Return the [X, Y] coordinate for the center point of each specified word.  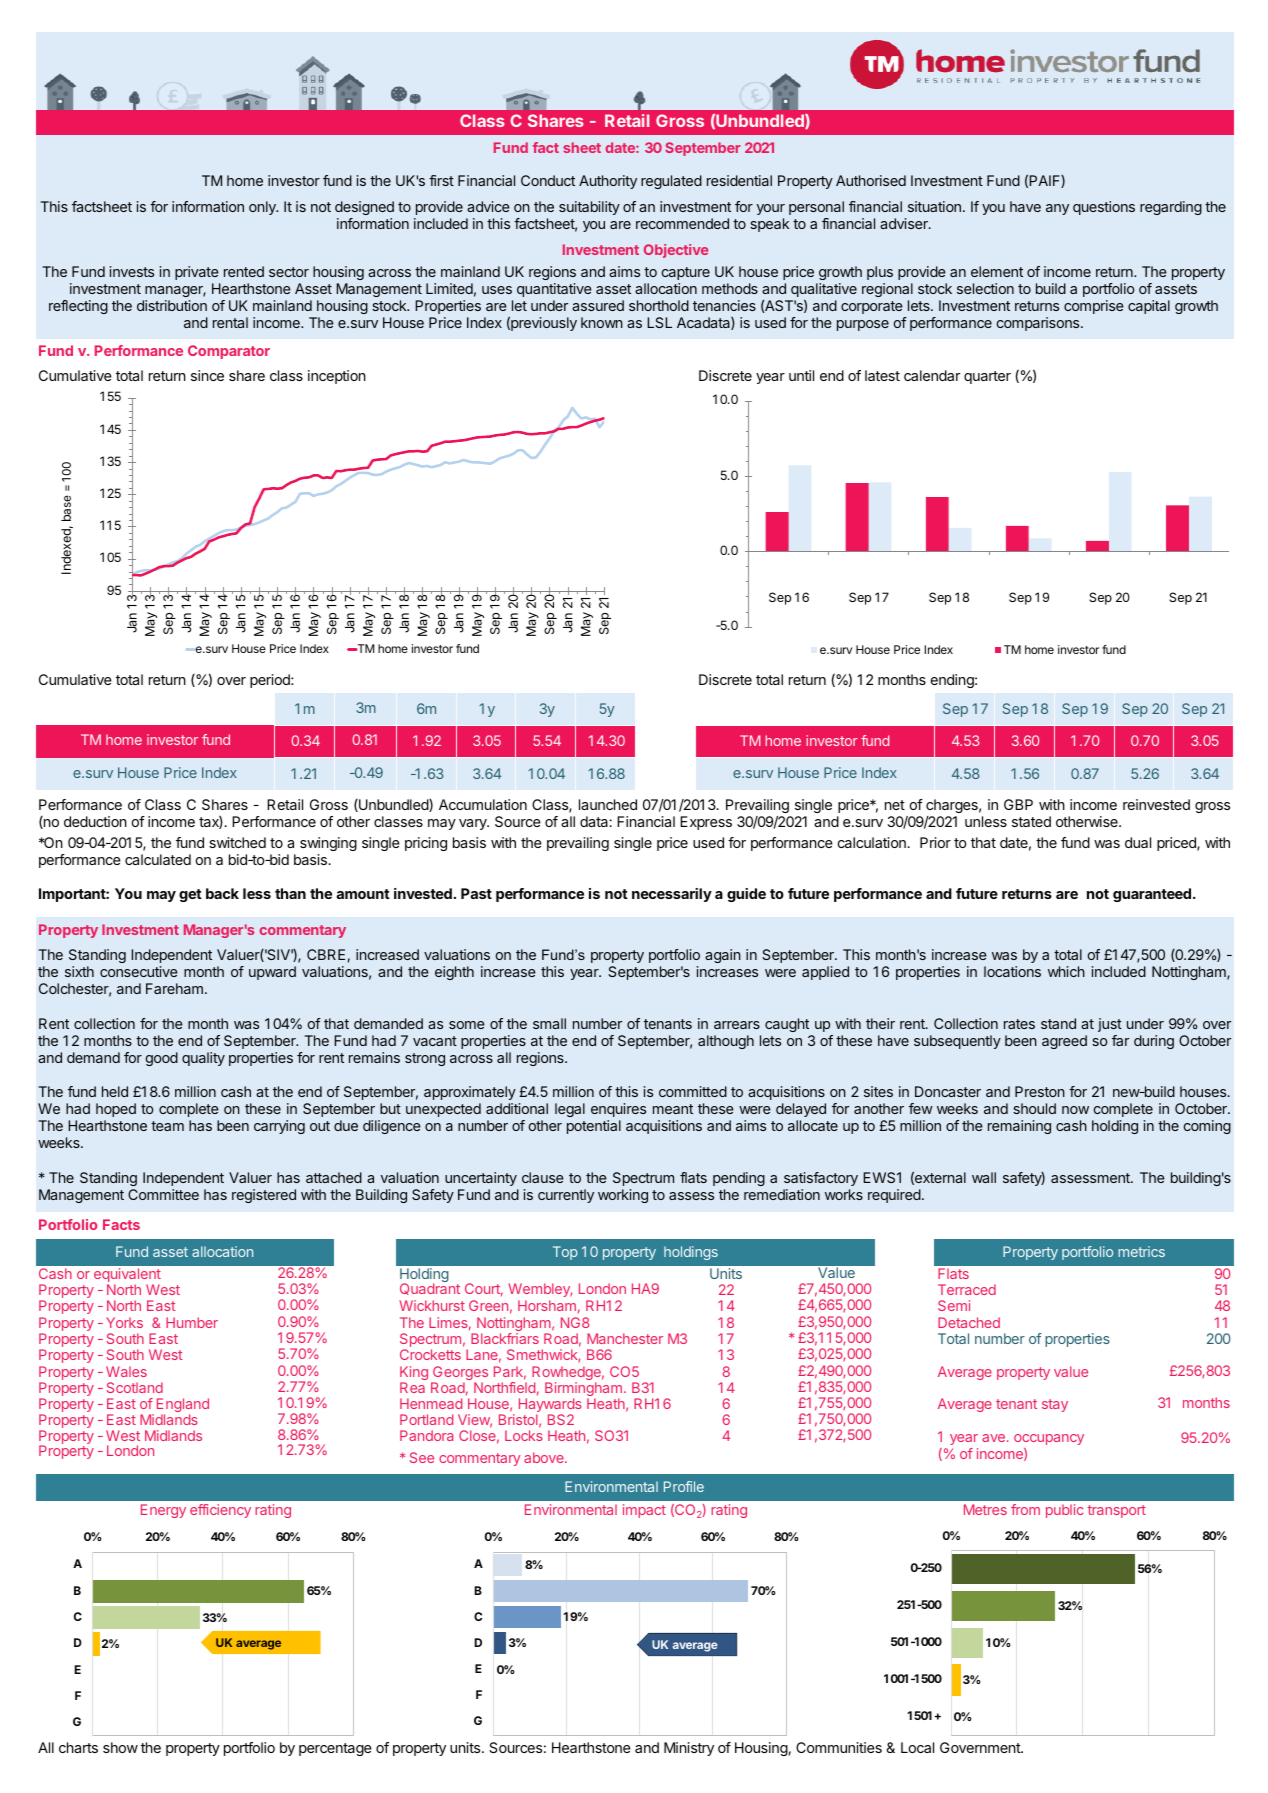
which [1066, 971]
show [120, 1747]
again [723, 956]
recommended [682, 223]
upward [272, 973]
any [1057, 209]
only [263, 208]
